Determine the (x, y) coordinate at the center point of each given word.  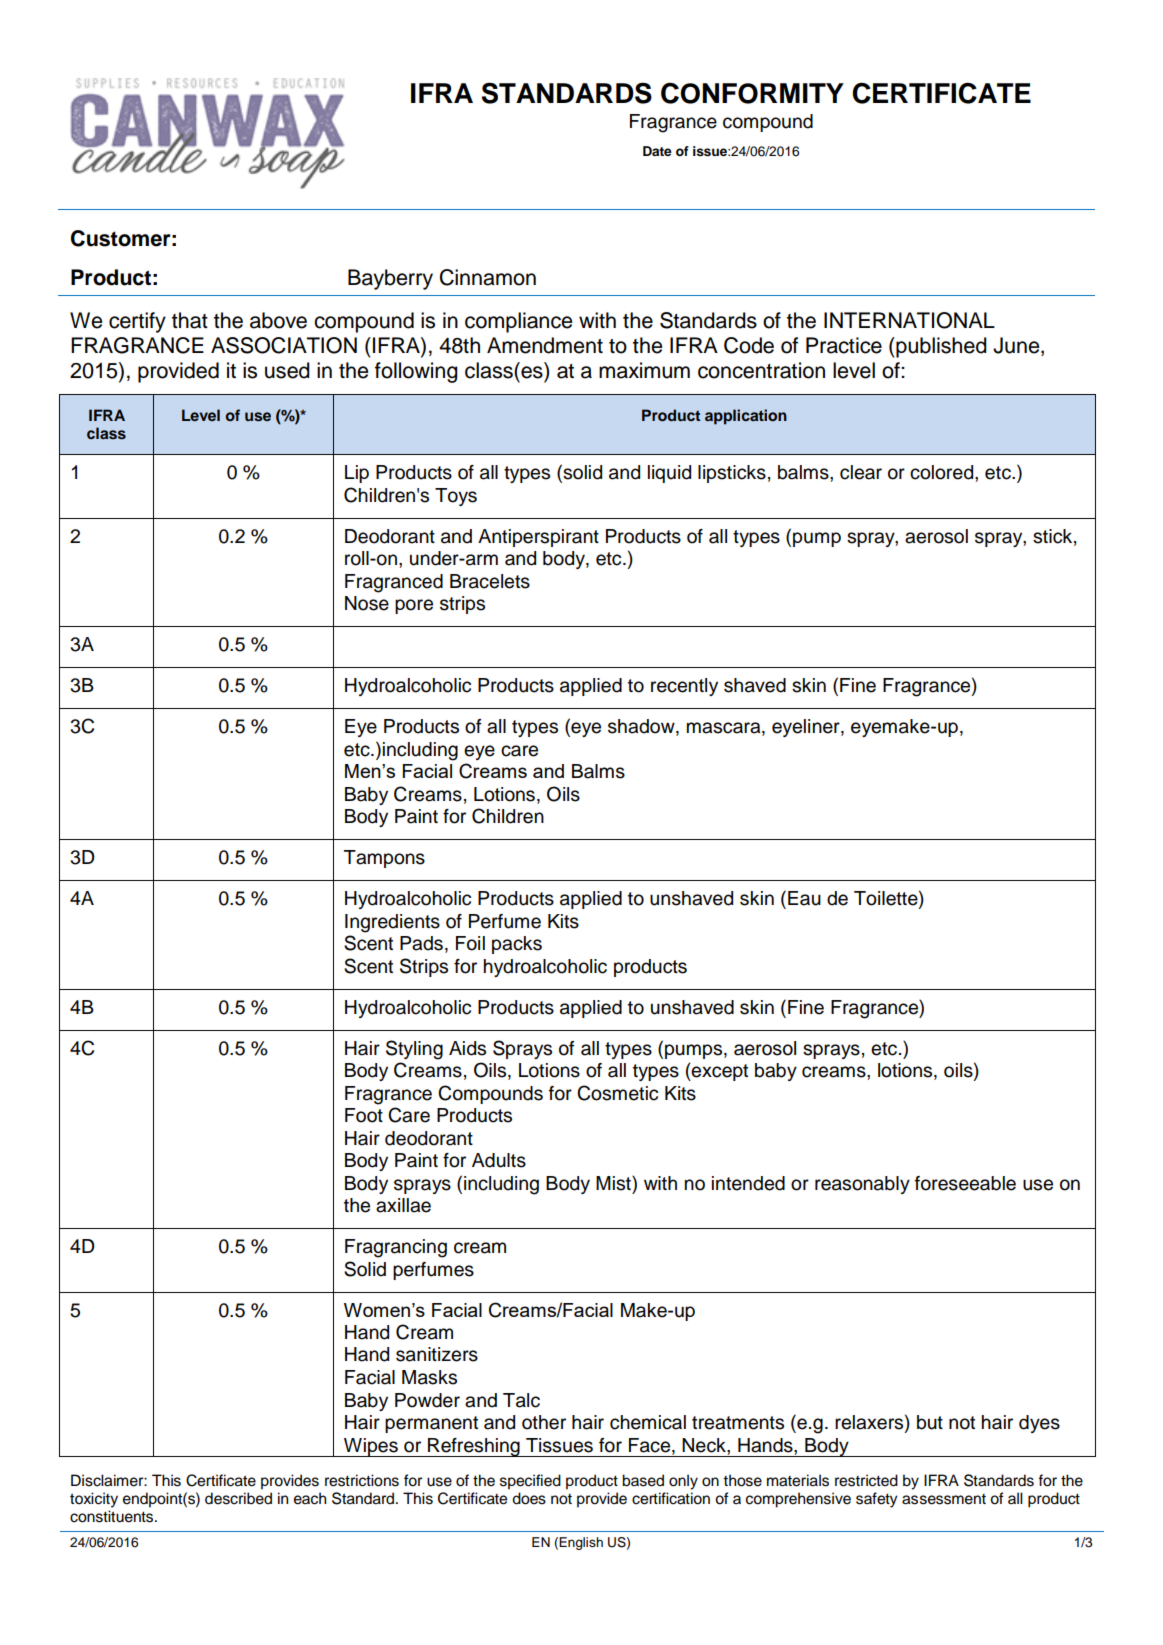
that (190, 320)
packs (517, 945)
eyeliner (807, 728)
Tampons (384, 859)
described (238, 1498)
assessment (944, 1499)
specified (530, 1482)
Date (657, 151)
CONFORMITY (752, 93)
